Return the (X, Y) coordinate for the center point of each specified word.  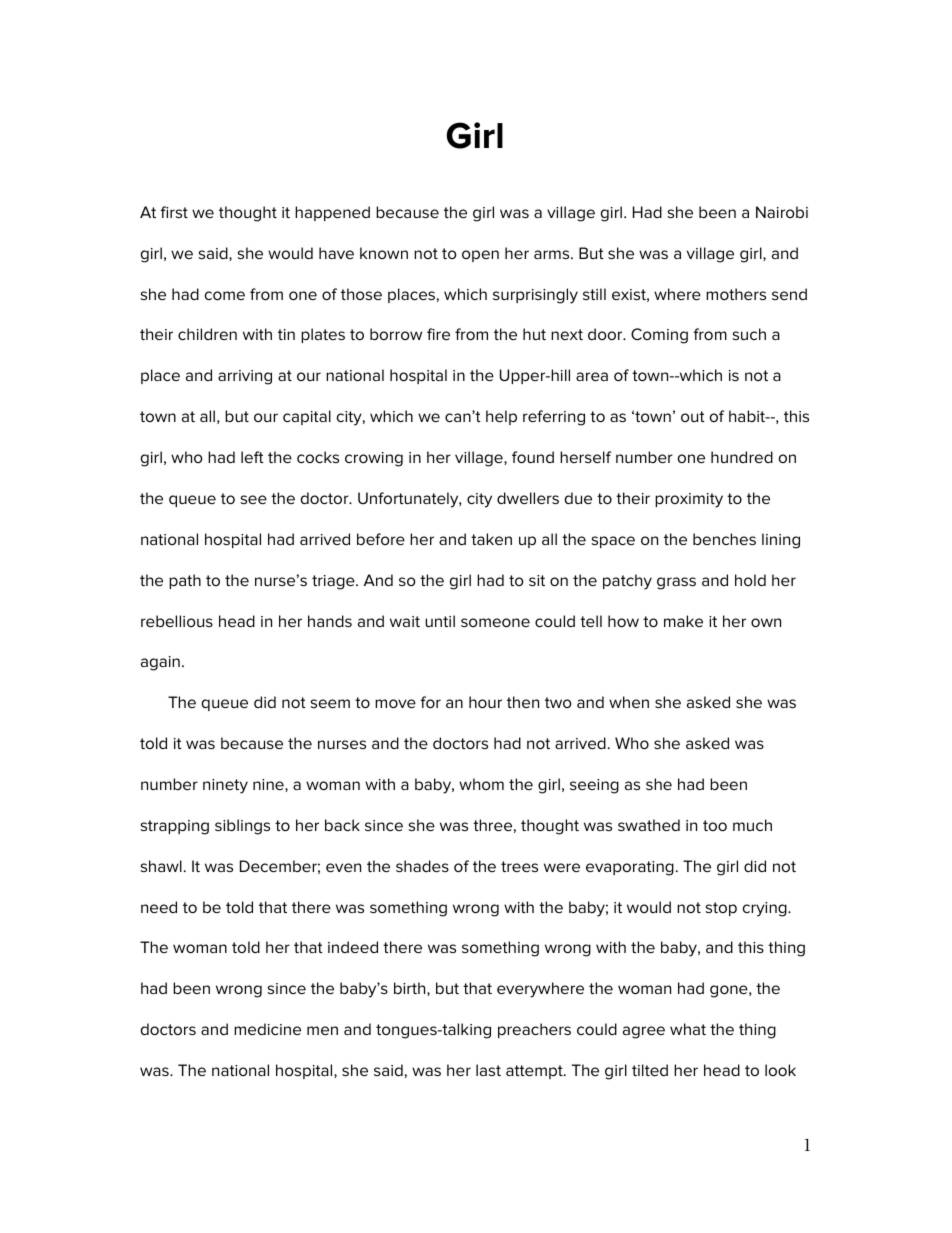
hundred (742, 457)
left (252, 457)
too (715, 825)
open (480, 256)
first (174, 212)
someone (495, 622)
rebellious (177, 621)
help (501, 417)
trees (519, 866)
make (683, 621)
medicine (267, 1029)
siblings (242, 827)
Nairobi (782, 212)
